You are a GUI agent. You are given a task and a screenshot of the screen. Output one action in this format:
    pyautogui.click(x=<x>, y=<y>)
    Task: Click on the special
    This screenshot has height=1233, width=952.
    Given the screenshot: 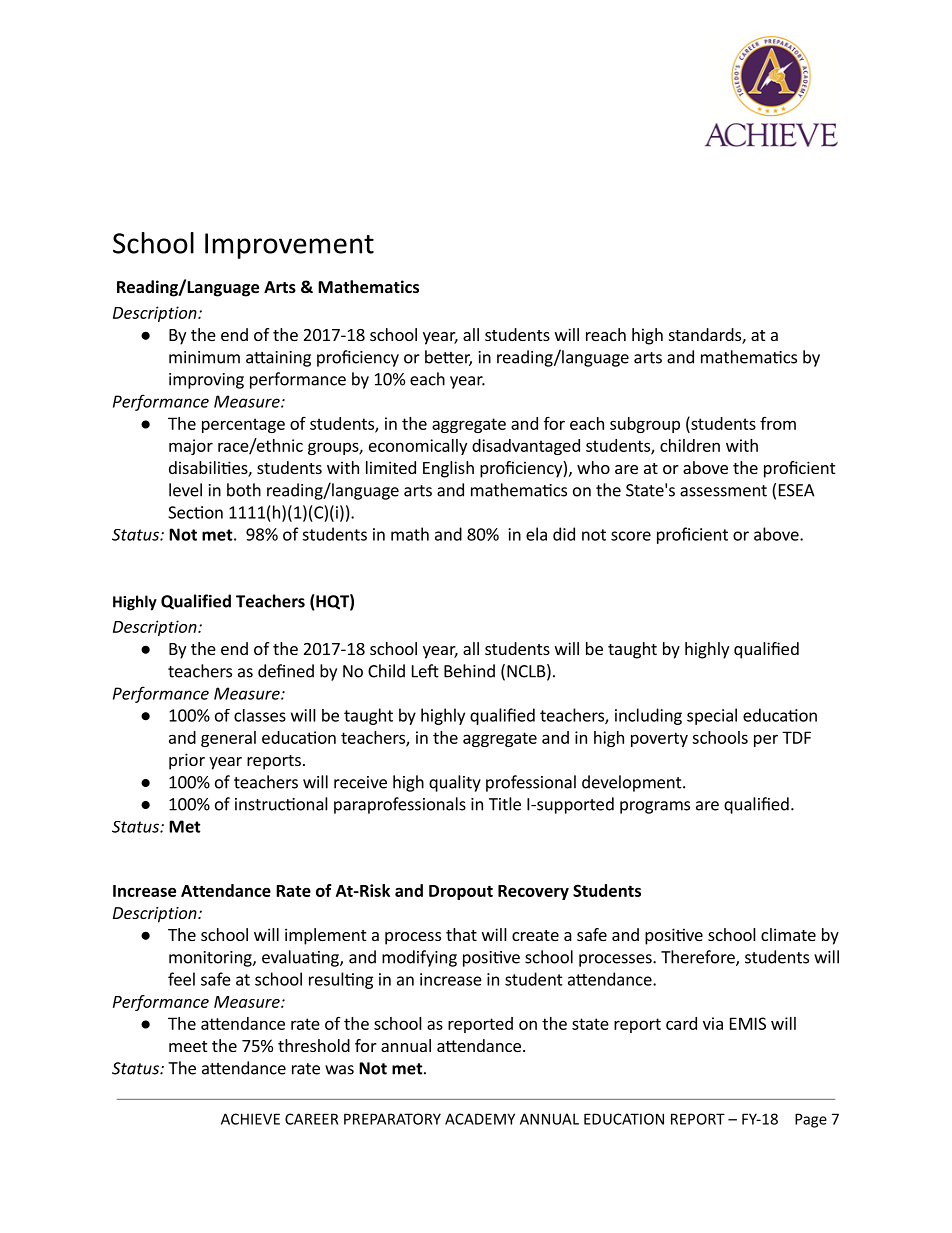 What is the action you would take?
    pyautogui.click(x=712, y=716)
